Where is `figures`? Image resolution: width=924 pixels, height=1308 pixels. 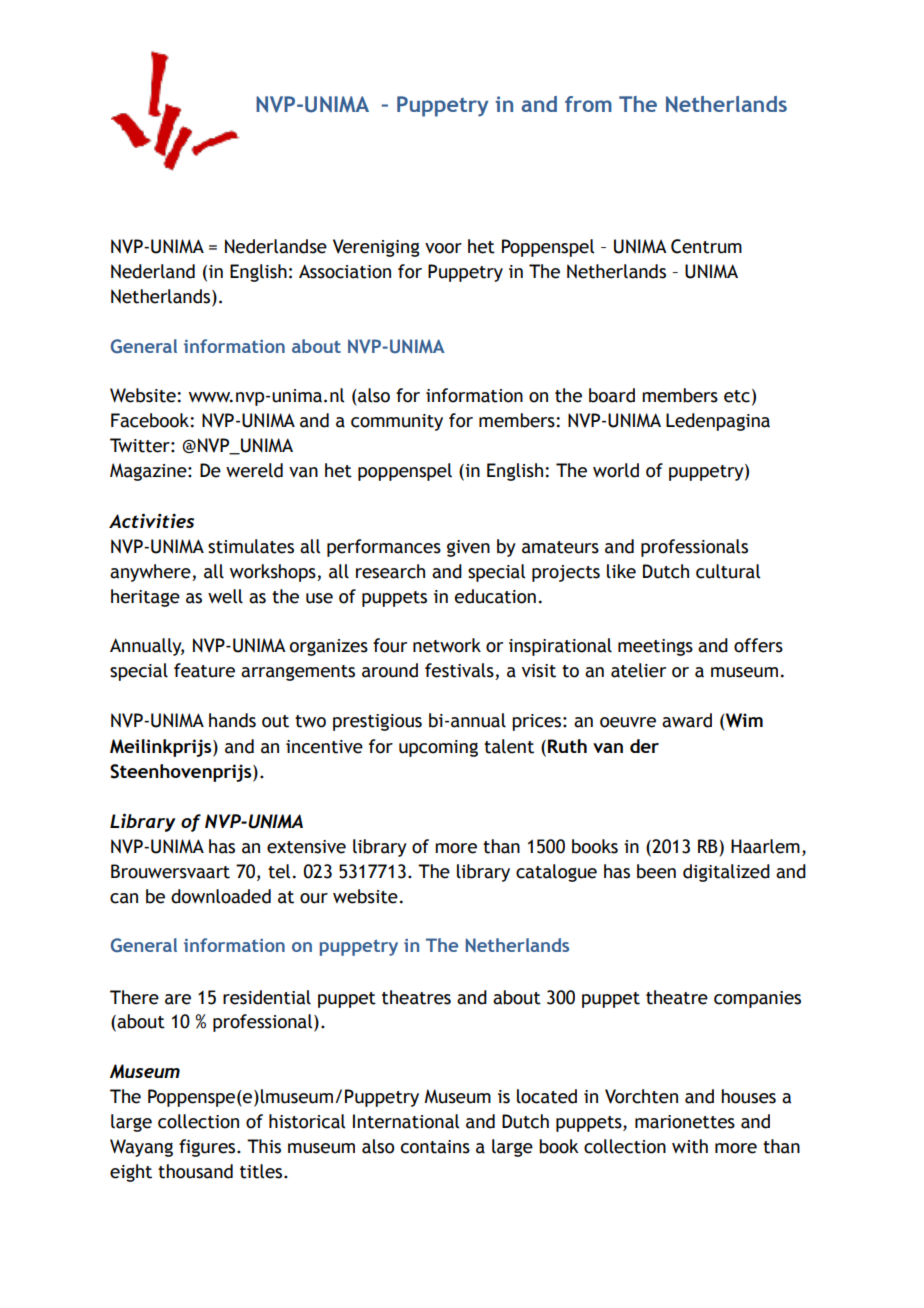
figures is located at coordinates (208, 1148).
